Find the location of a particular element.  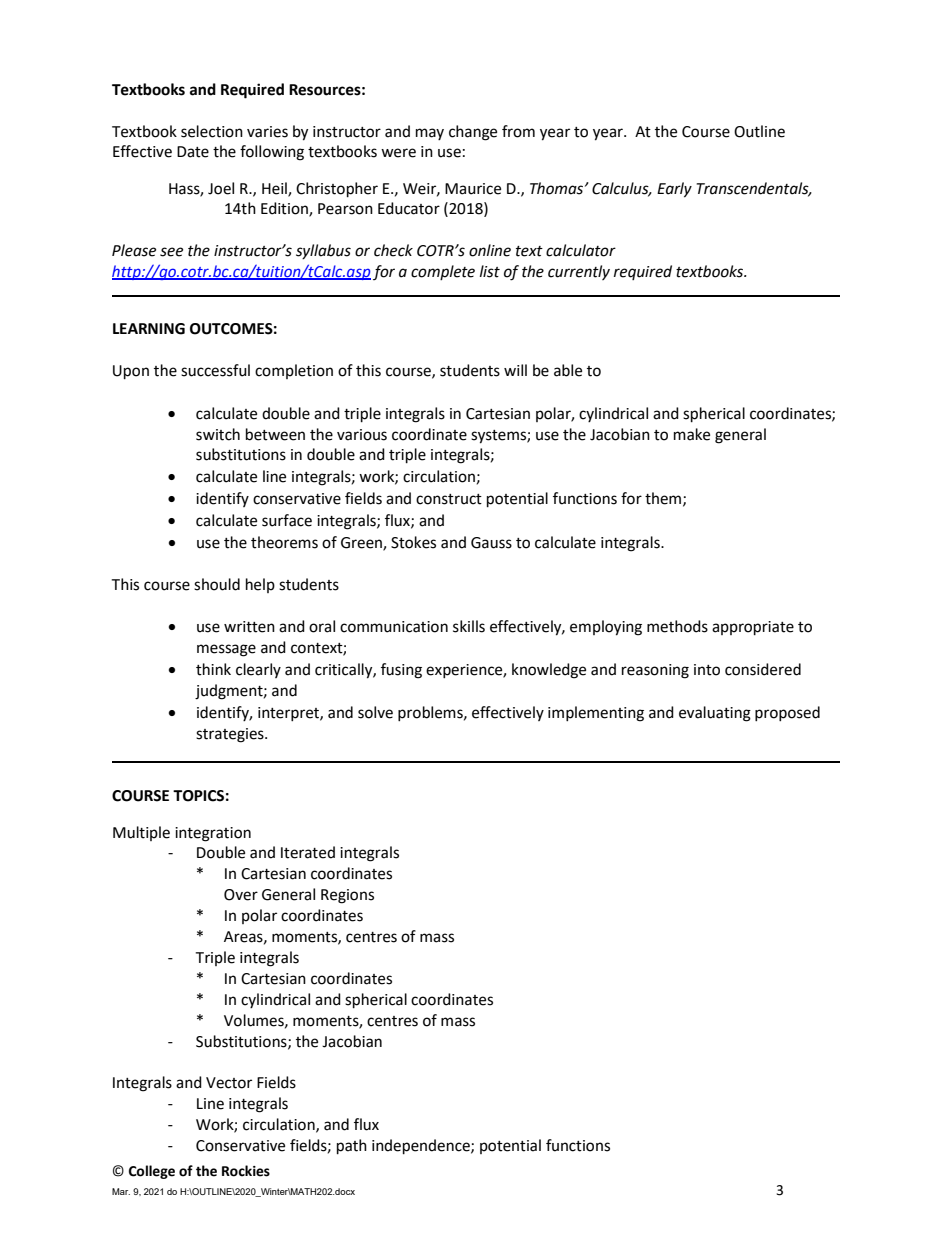

Rockies is located at coordinates (246, 1171).
